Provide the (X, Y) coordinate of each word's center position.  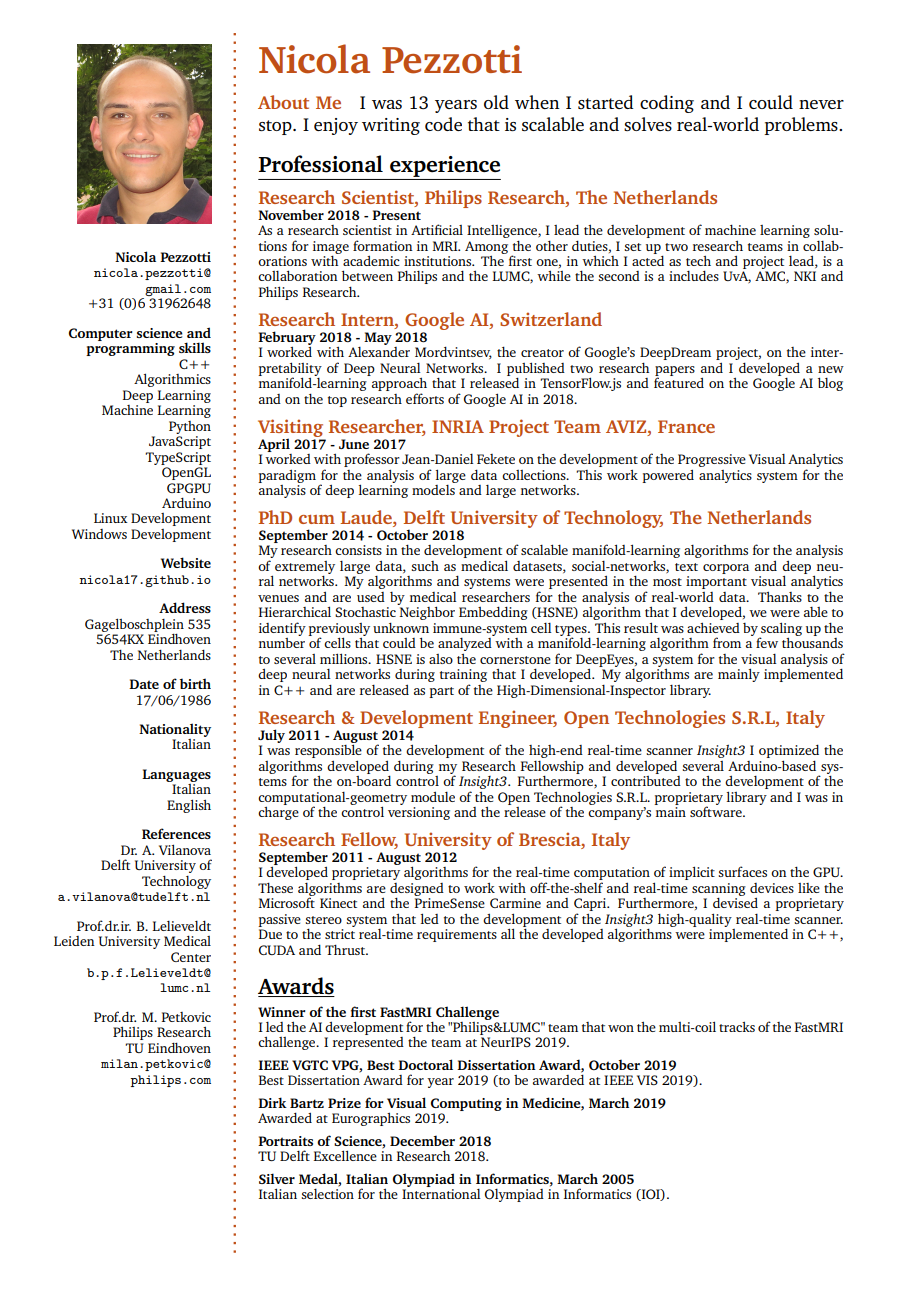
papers (675, 372)
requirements (457, 935)
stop (276, 127)
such (425, 566)
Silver (277, 1178)
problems (802, 126)
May (378, 338)
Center (191, 957)
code (443, 124)
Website (186, 562)
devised (735, 903)
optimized (789, 753)
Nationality (175, 731)
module (433, 797)
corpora (726, 569)
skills (195, 347)
